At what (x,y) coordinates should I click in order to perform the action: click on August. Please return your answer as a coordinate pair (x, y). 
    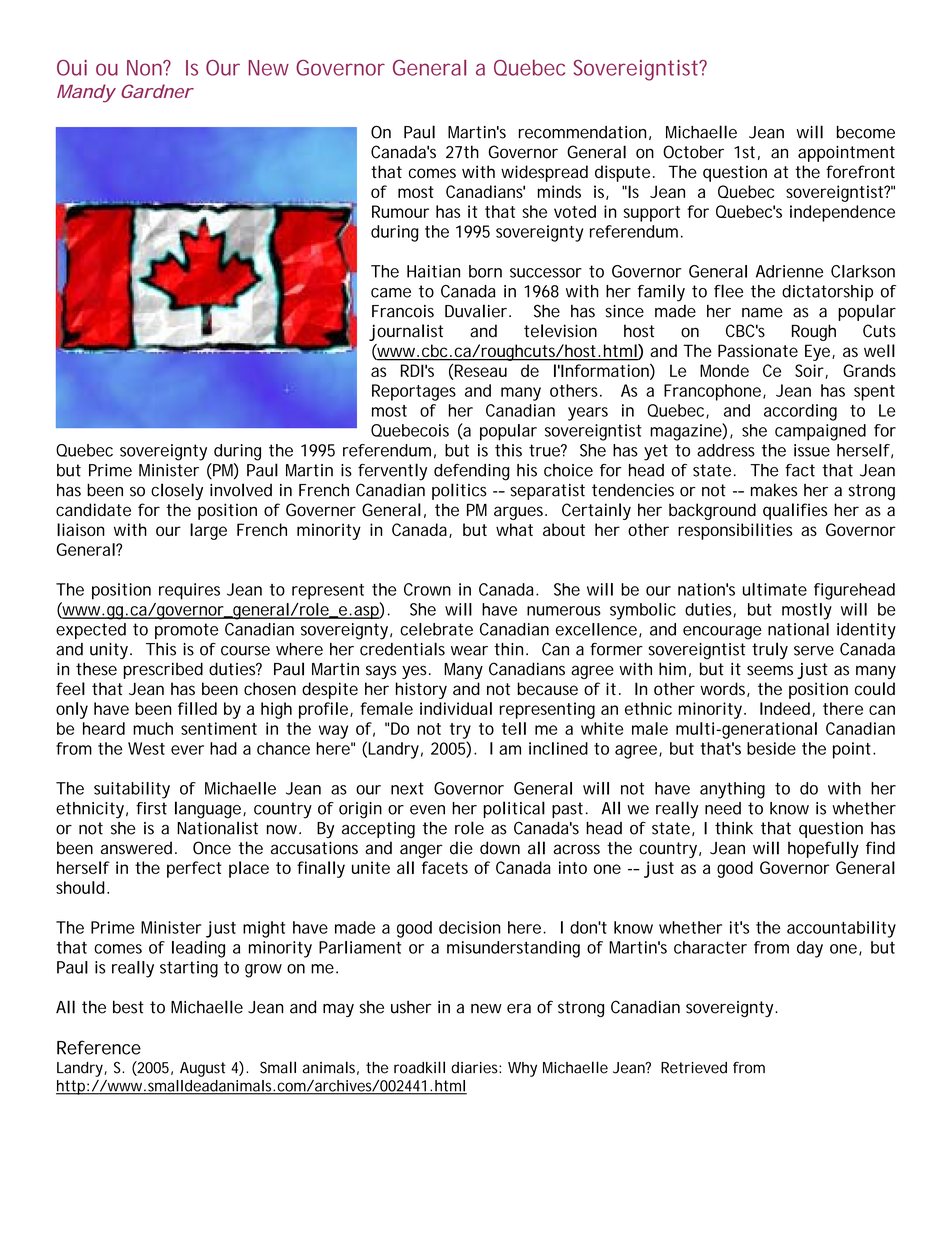
    Looking at the image, I should click on (203, 1069).
